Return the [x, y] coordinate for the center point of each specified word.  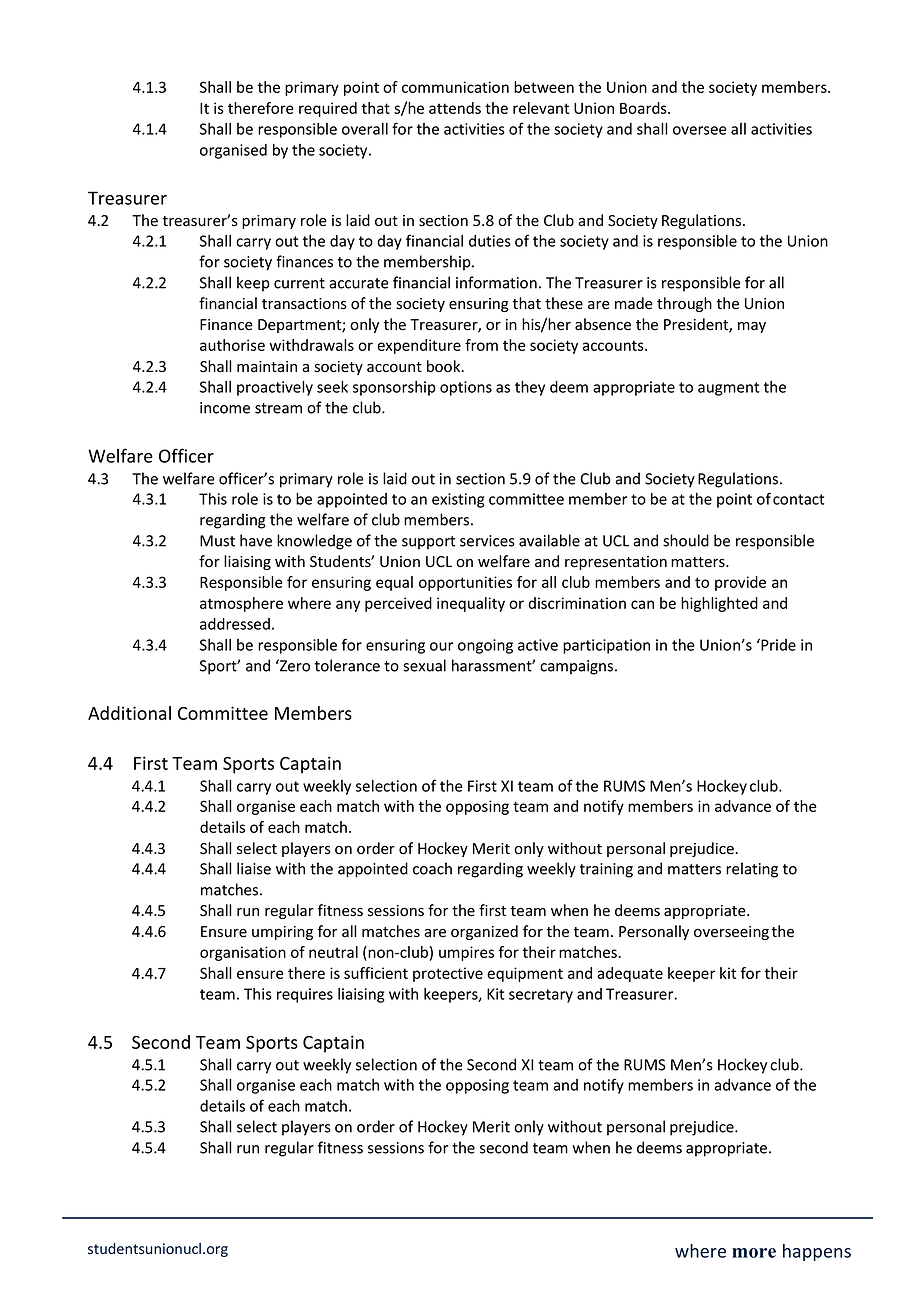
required [328, 109]
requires [305, 995]
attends [455, 108]
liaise [254, 868]
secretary [541, 996]
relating [752, 870]
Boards [644, 108]
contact [798, 499]
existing [458, 500]
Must [217, 541]
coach [432, 868]
